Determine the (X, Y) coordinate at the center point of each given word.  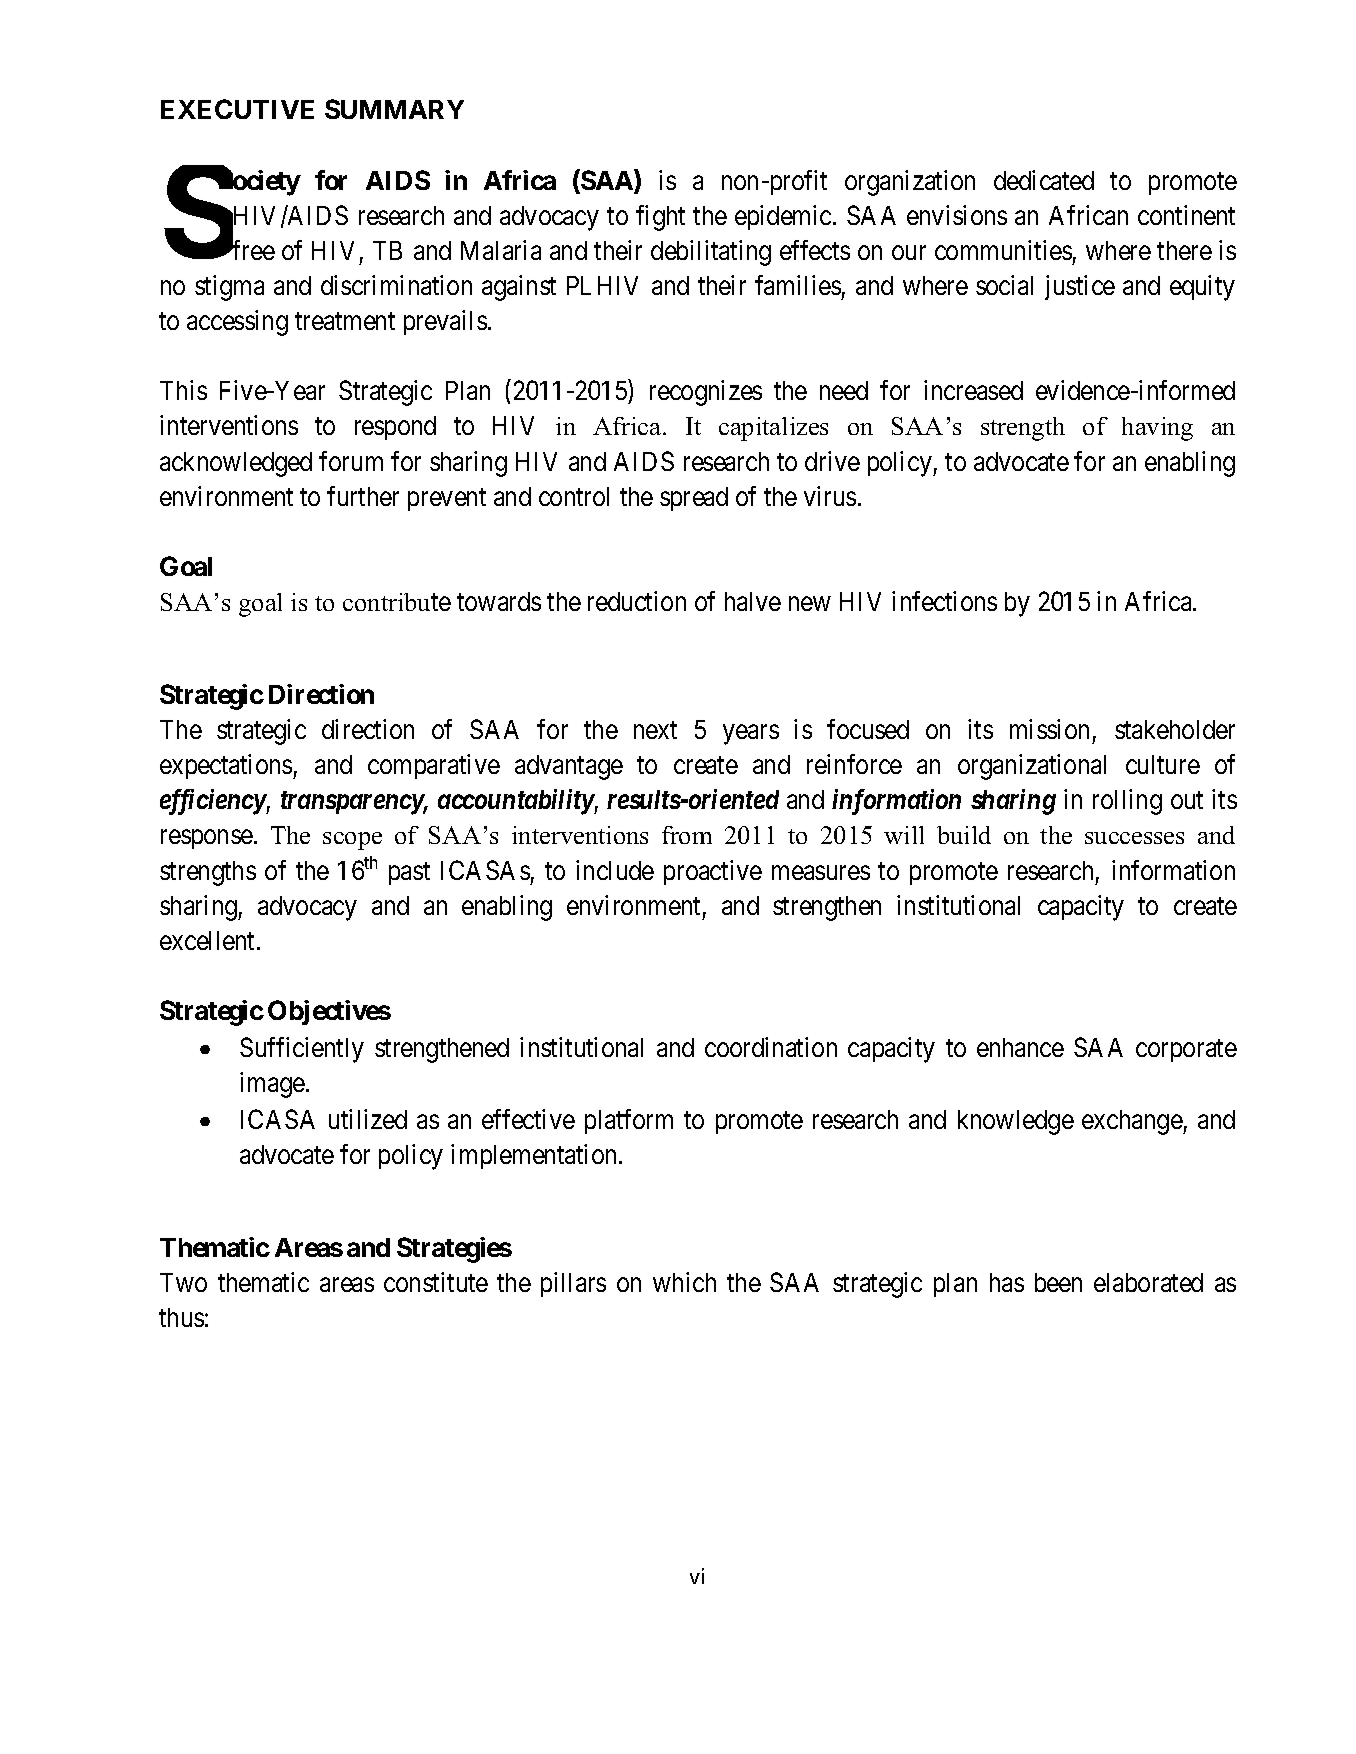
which (684, 1282)
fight (660, 218)
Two (183, 1282)
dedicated (1044, 180)
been (1058, 1282)
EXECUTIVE (237, 109)
